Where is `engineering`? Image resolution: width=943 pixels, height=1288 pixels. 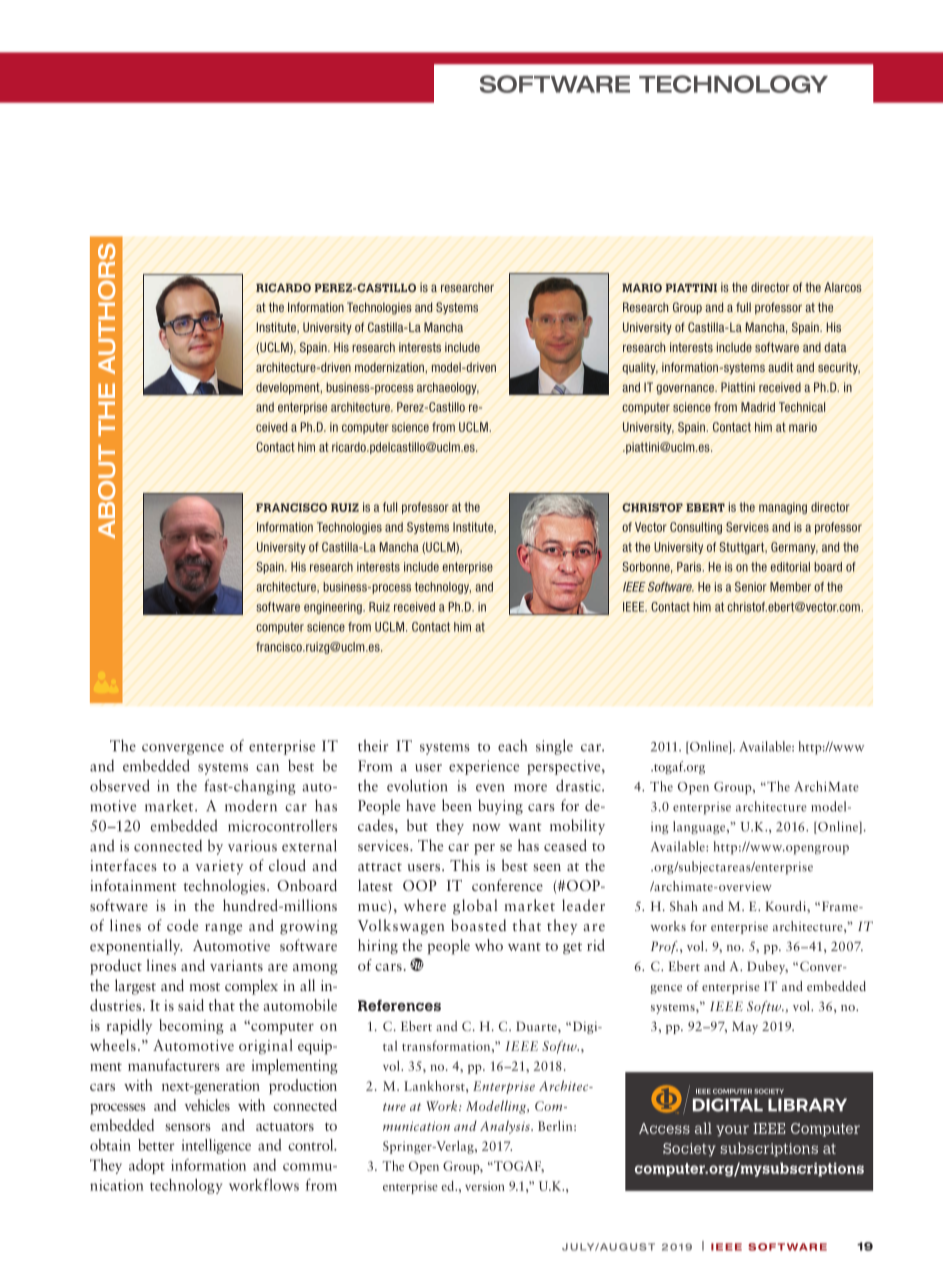 engineering is located at coordinates (334, 608).
